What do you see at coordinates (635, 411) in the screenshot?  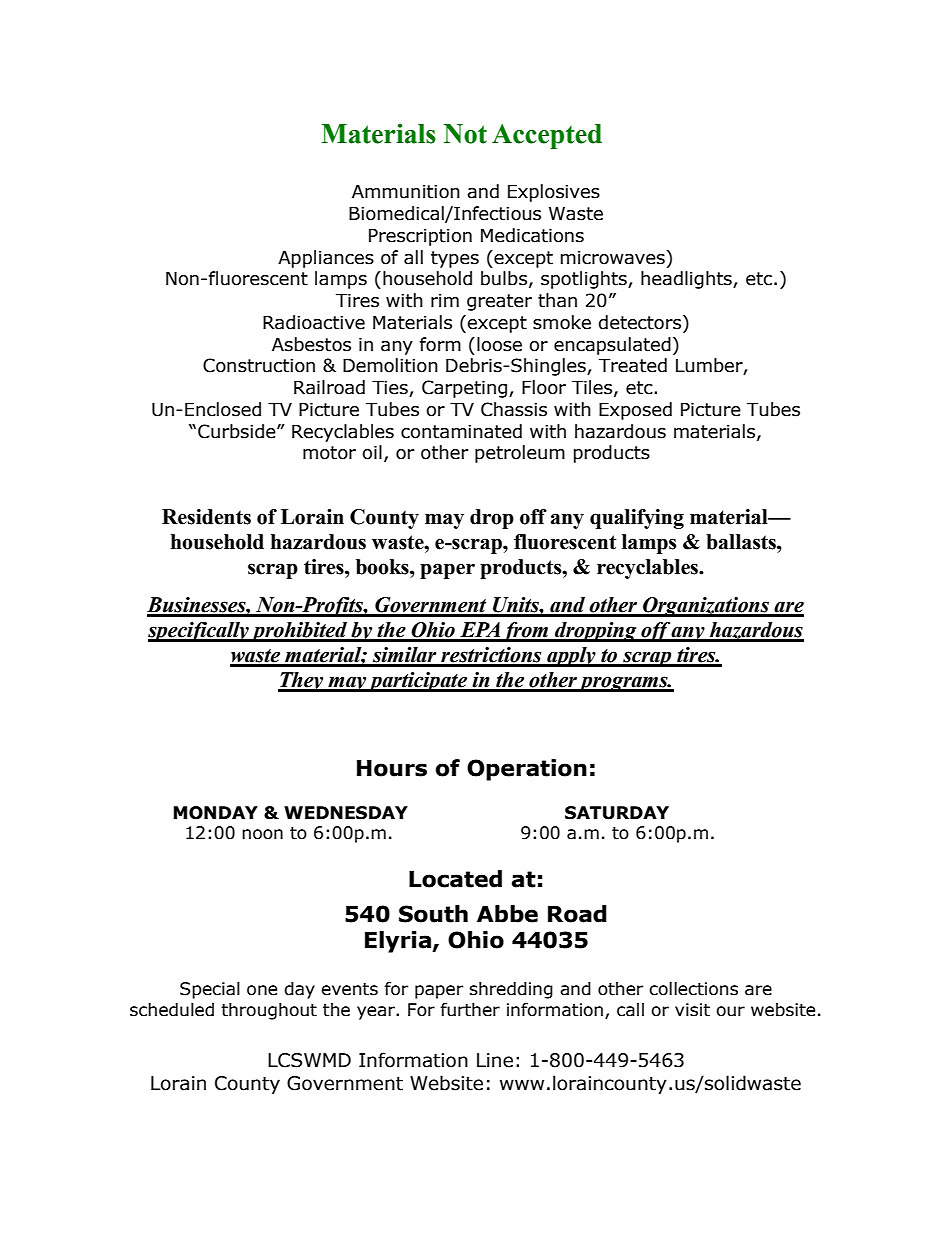 I see `Exposed` at bounding box center [635, 411].
